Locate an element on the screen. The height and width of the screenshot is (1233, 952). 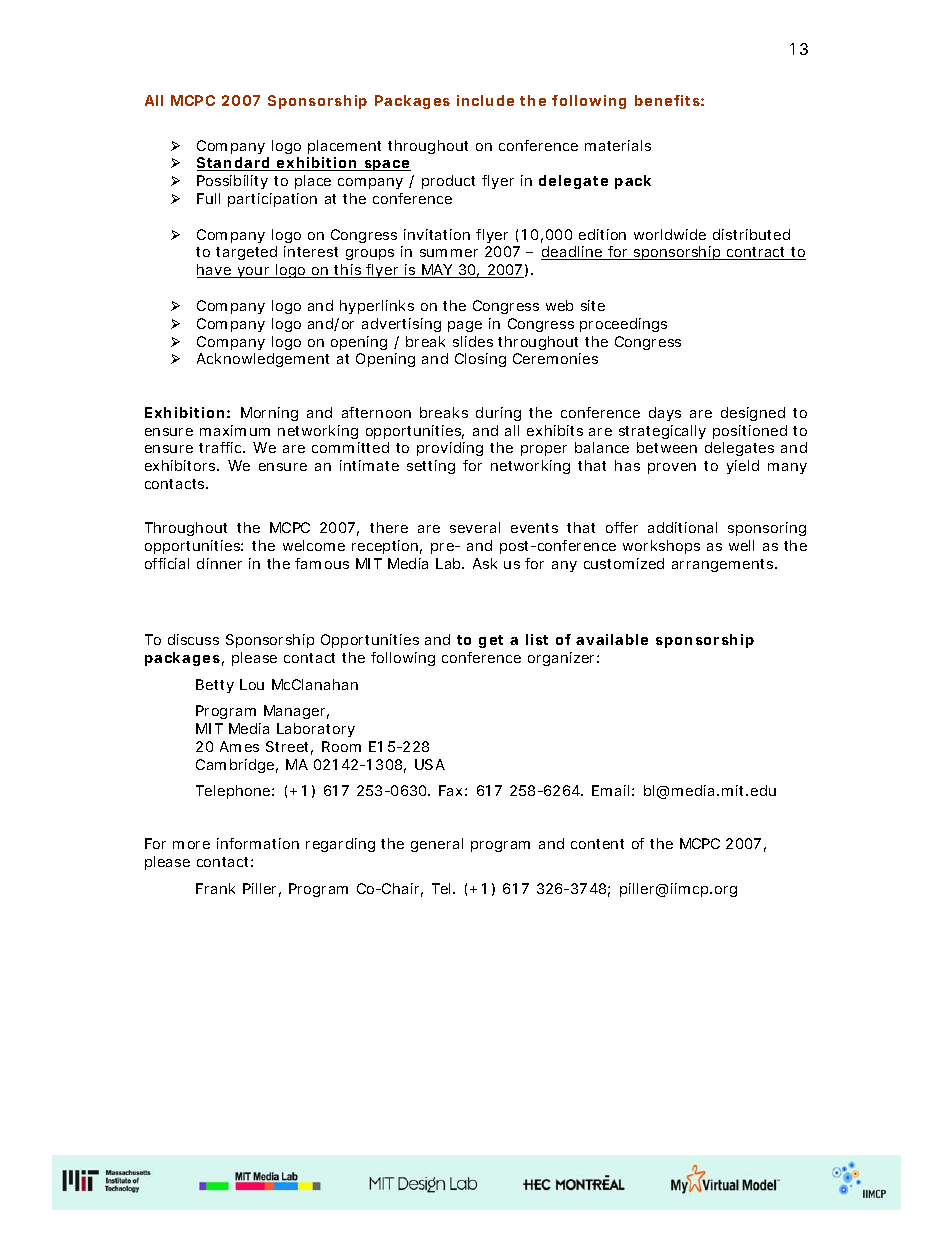
traffic is located at coordinates (222, 447).
